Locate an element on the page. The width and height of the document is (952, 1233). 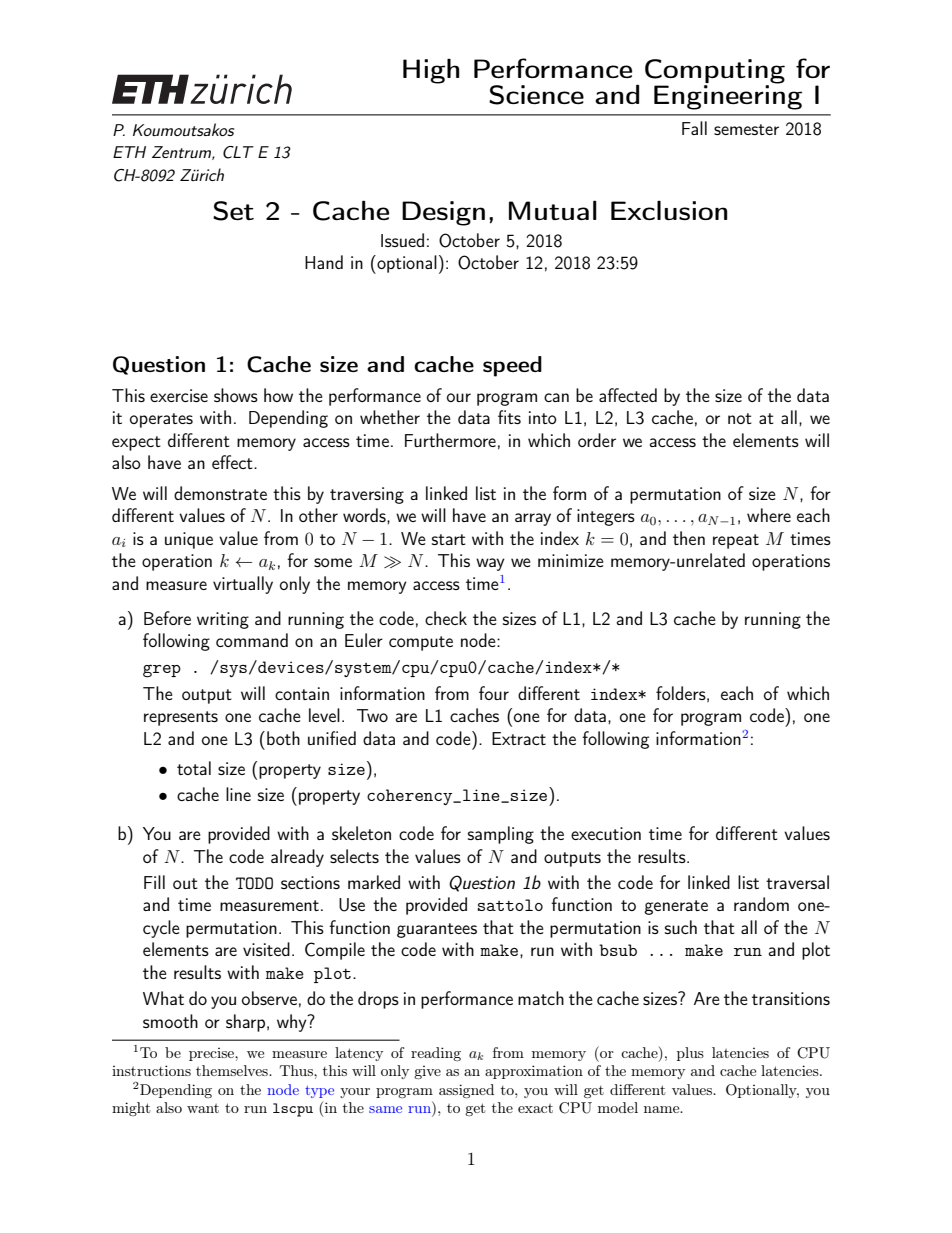
Engineering is located at coordinates (728, 96).
